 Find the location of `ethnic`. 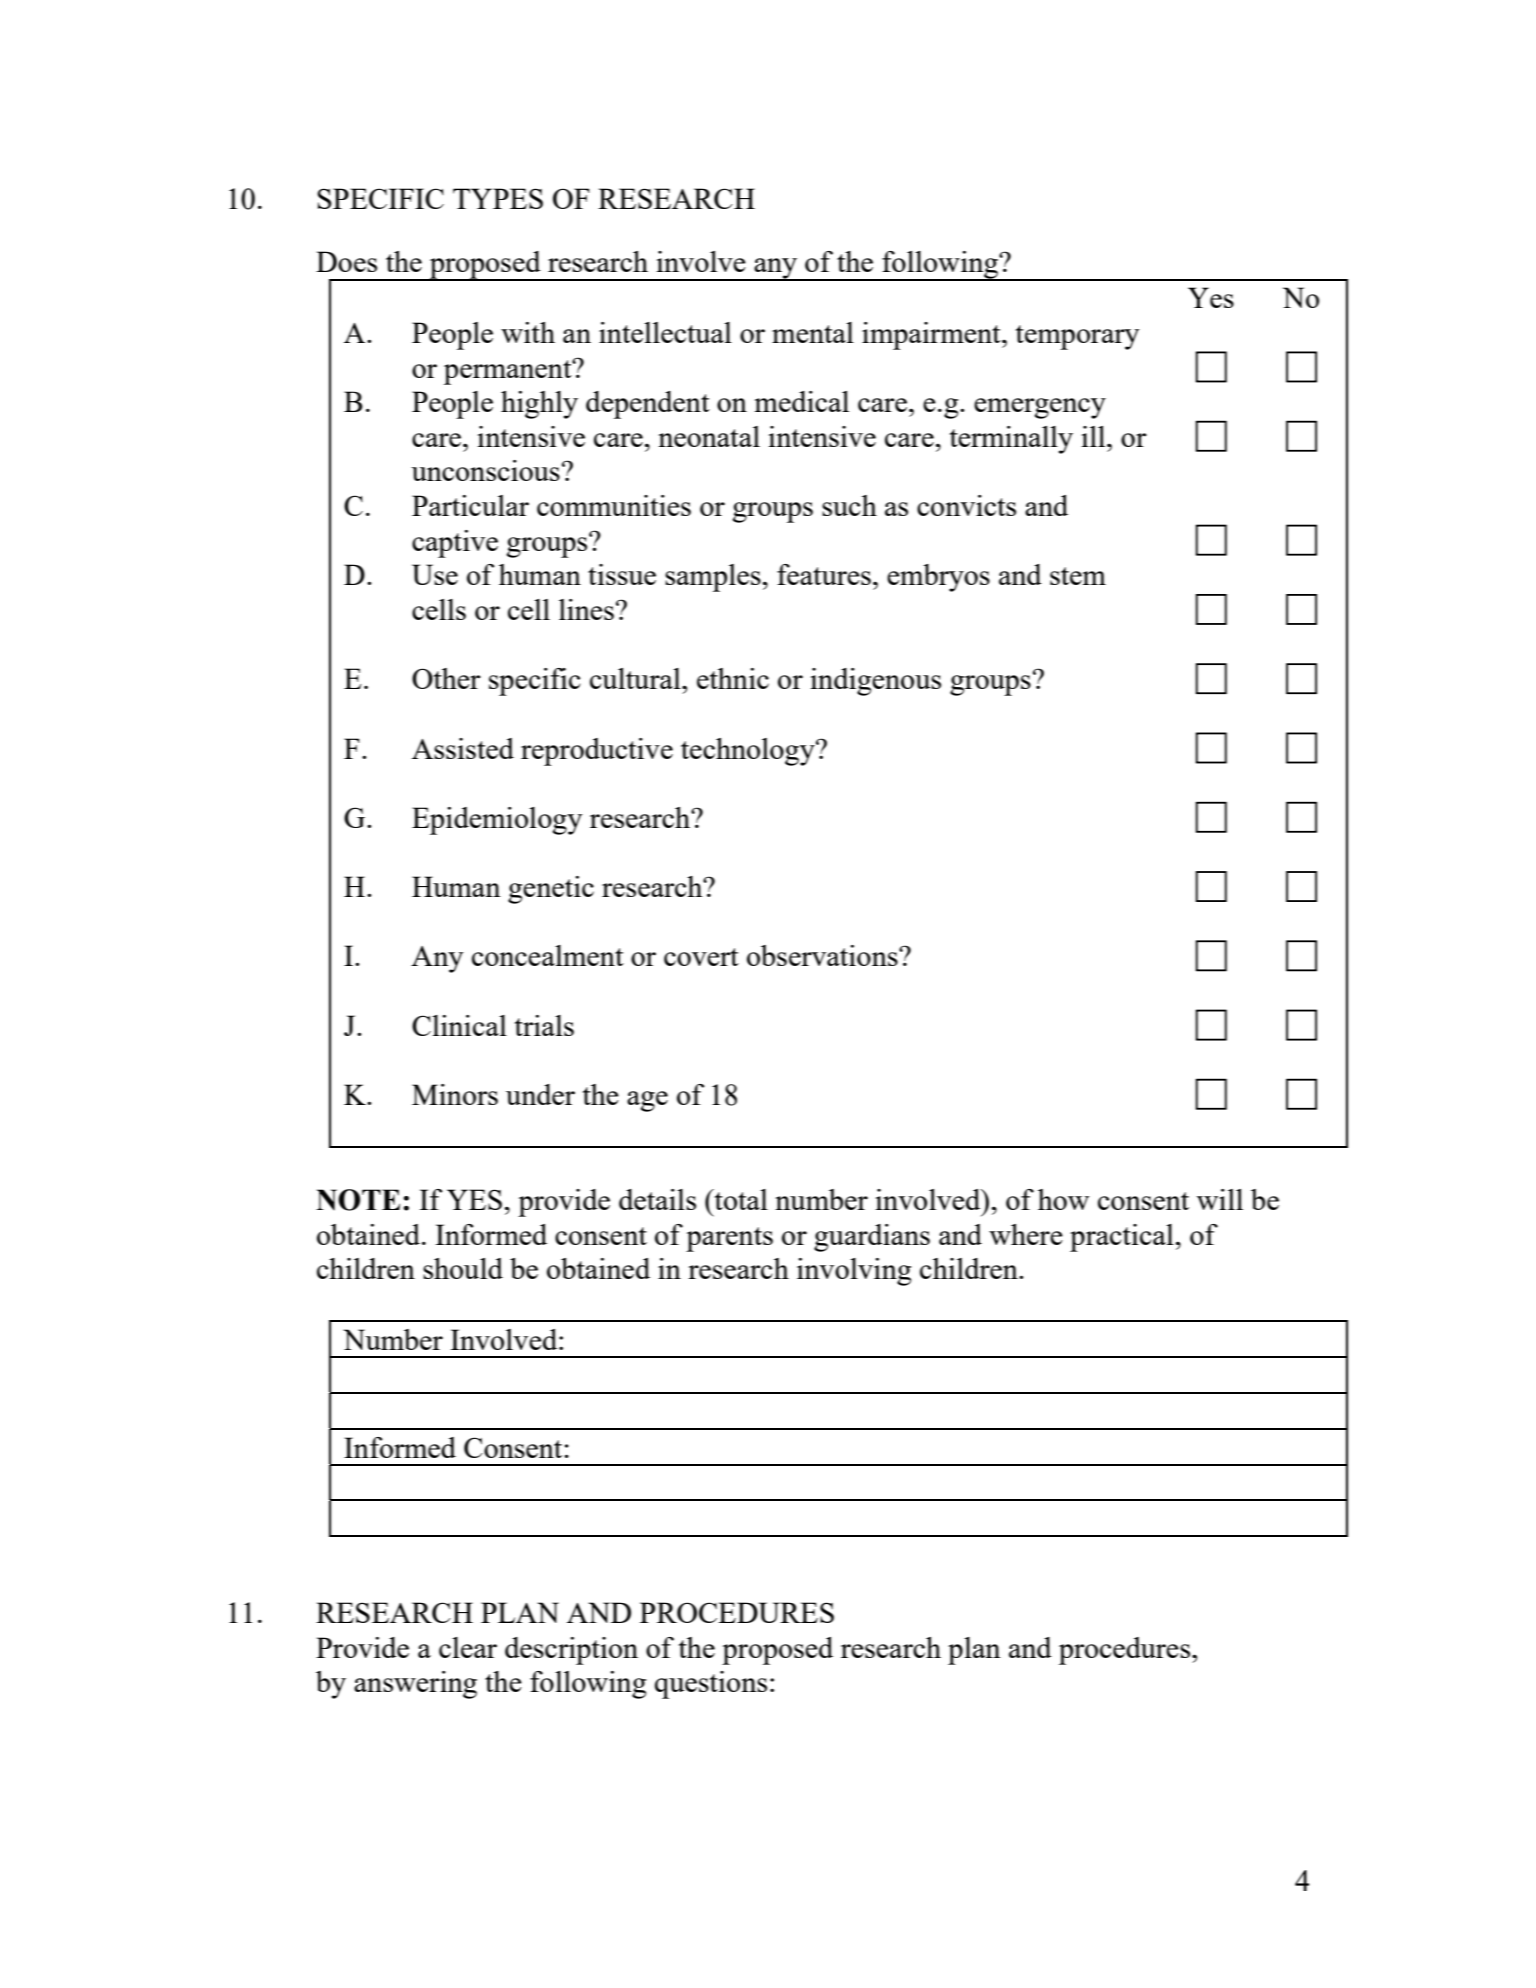

ethnic is located at coordinates (733, 678).
